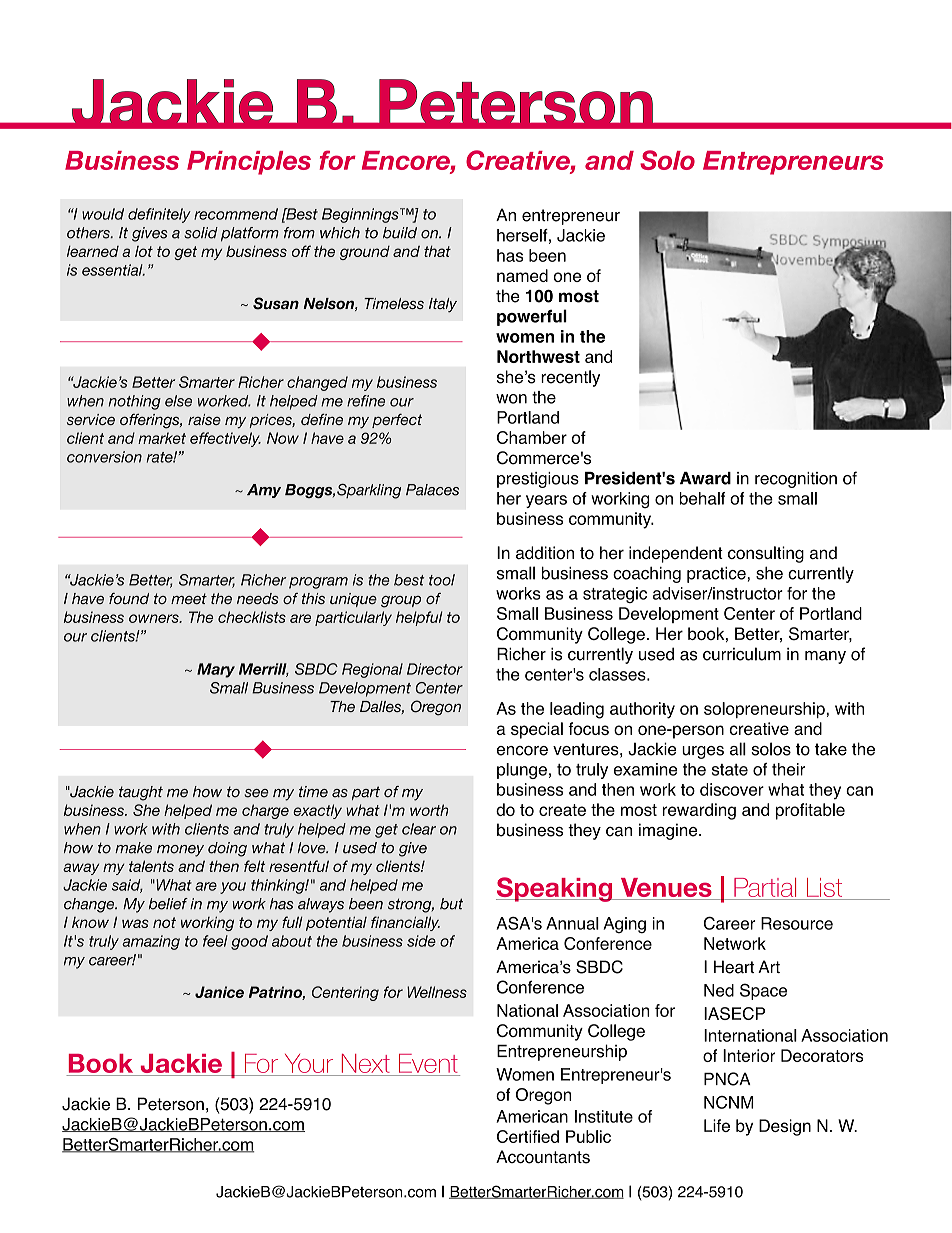 The width and height of the document is (952, 1233). Describe the element at coordinates (216, 670) in the document. I see `Mary` at that location.
